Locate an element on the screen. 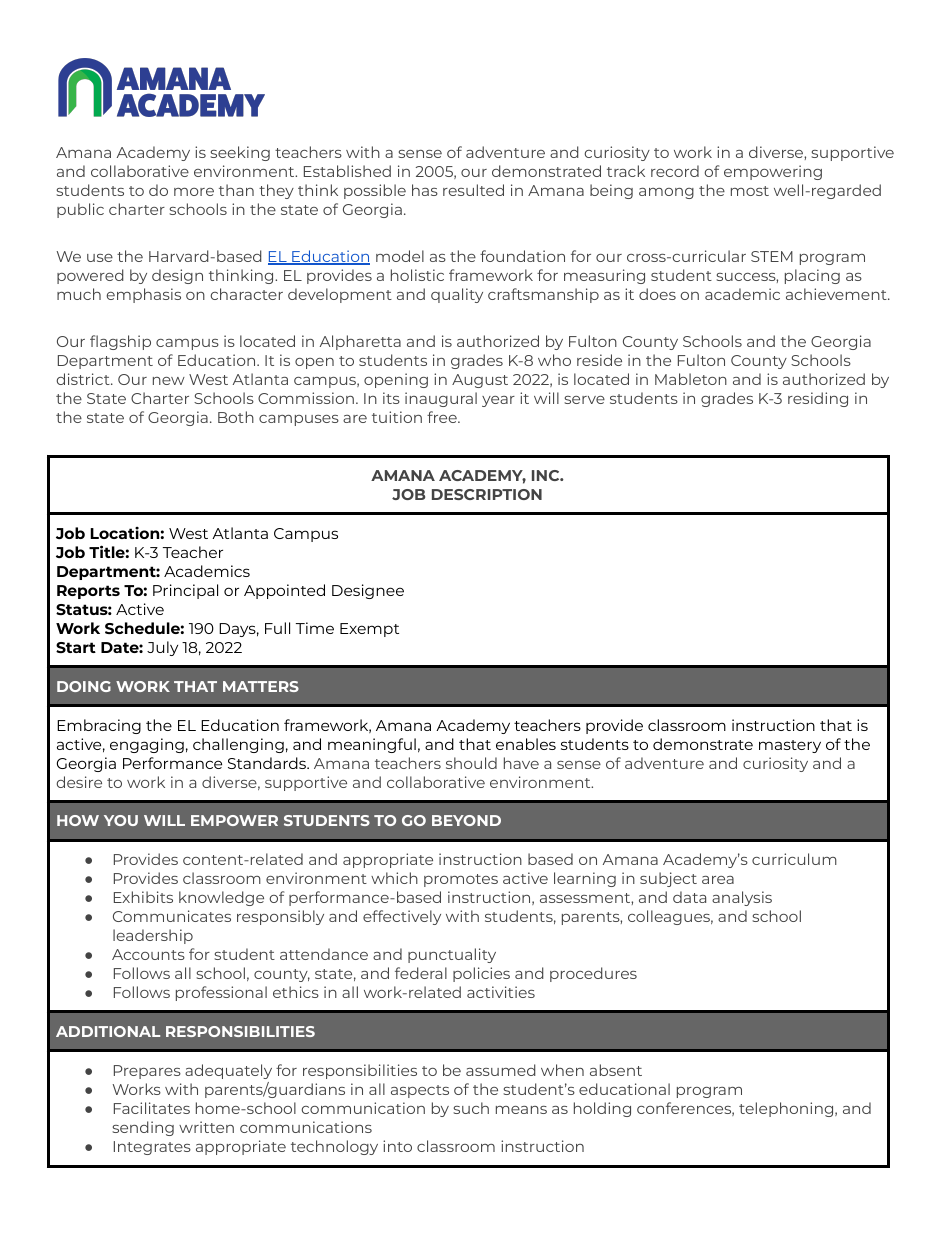 The width and height of the screenshot is (952, 1233). residing is located at coordinates (818, 399).
